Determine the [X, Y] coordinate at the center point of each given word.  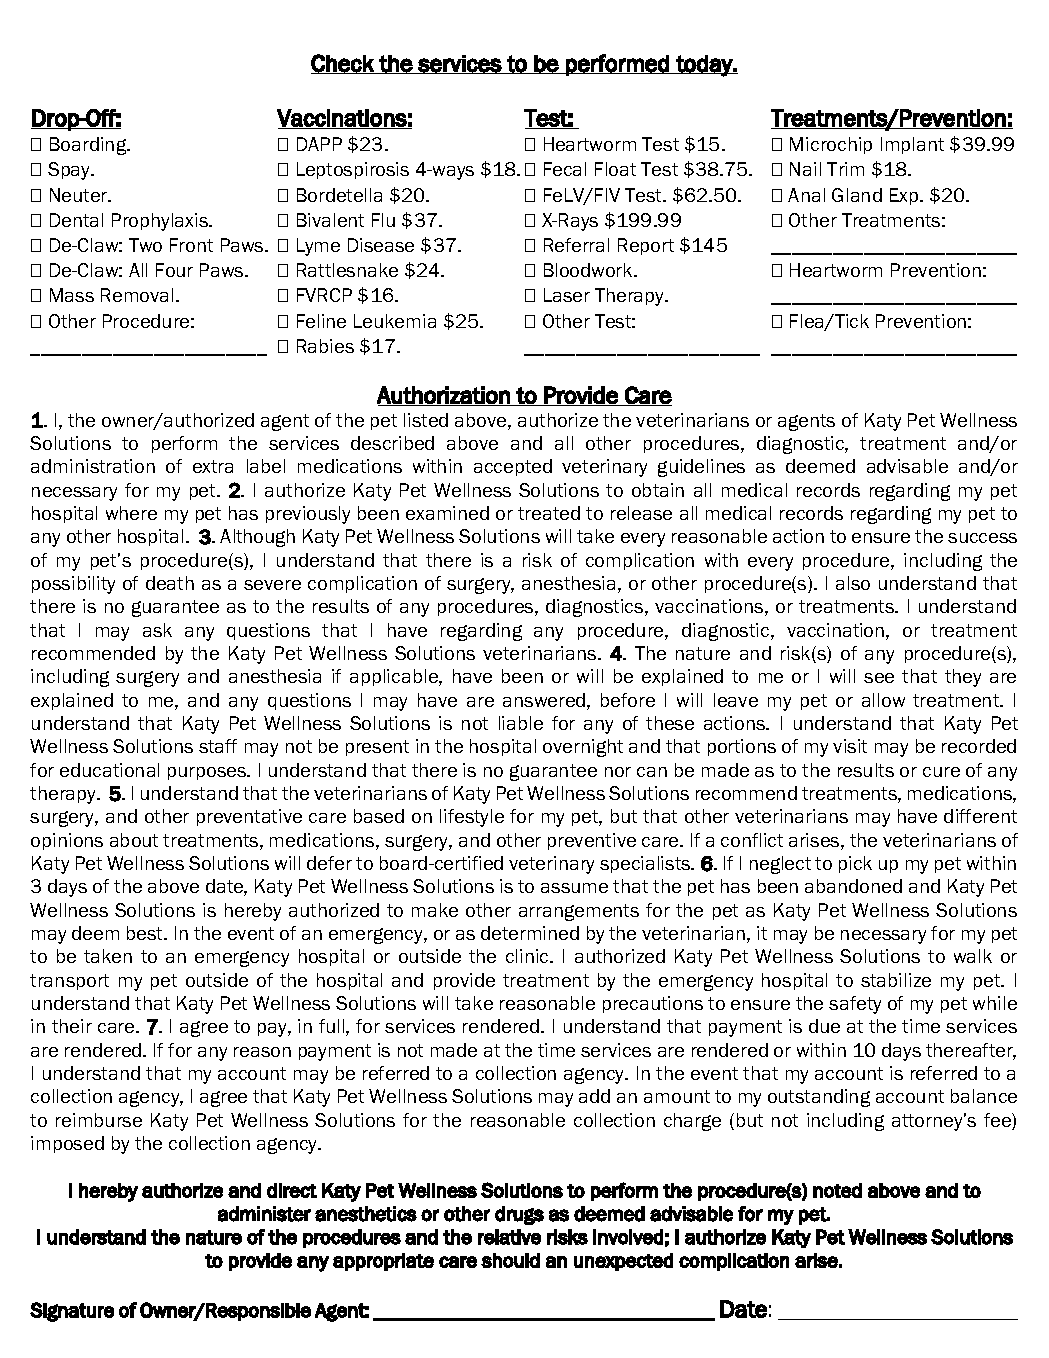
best [146, 933]
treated [549, 513]
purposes [208, 773]
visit [850, 746]
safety [855, 1005]
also [853, 583]
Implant [912, 145]
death [170, 583]
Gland [857, 195]
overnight [583, 748]
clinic [528, 956]
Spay [70, 171]
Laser [567, 295]
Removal [137, 295]
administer [264, 1214]
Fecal [565, 169]
